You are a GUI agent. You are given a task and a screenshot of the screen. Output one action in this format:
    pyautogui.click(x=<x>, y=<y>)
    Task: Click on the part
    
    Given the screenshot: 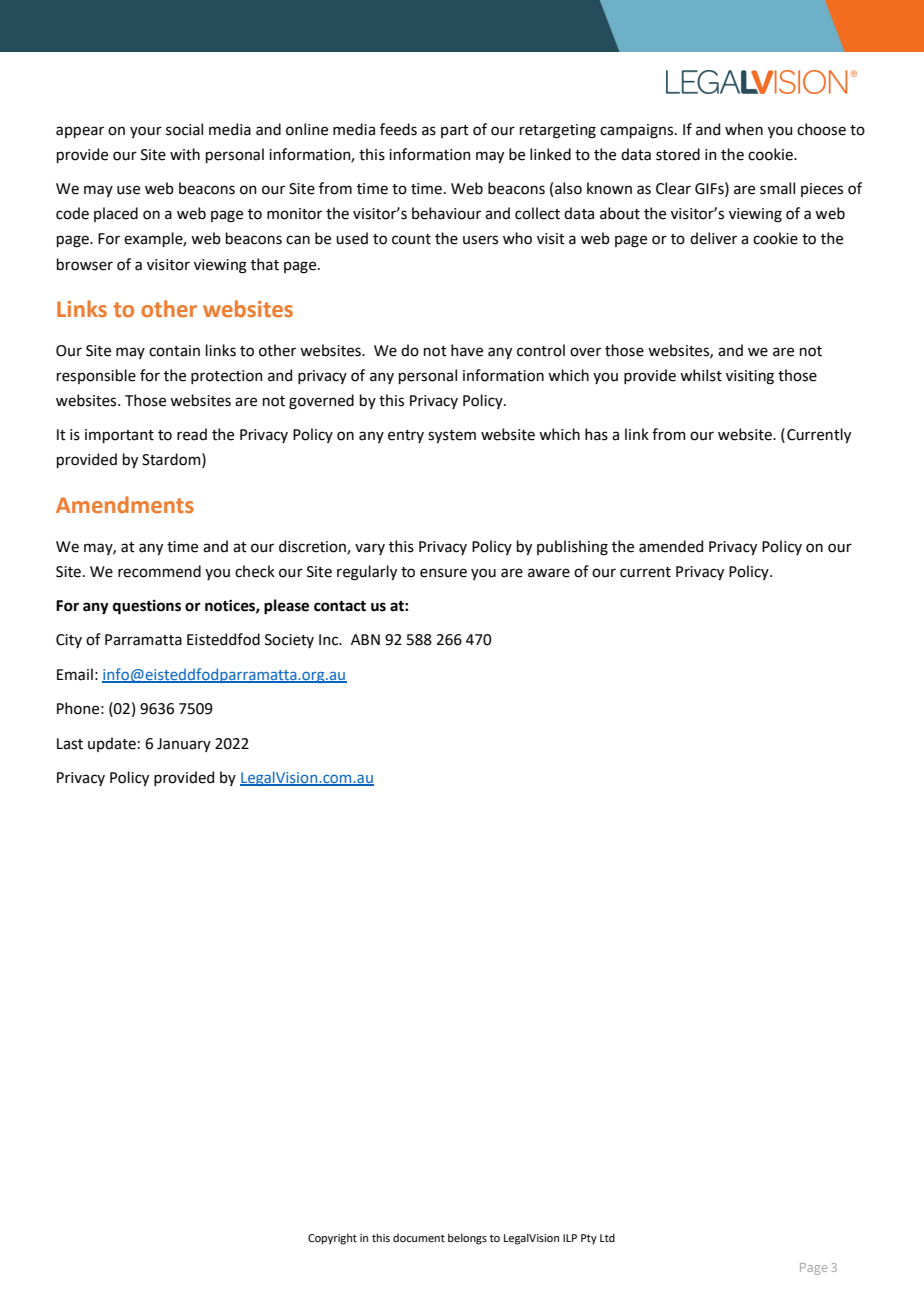 What is the action you would take?
    pyautogui.click(x=455, y=131)
